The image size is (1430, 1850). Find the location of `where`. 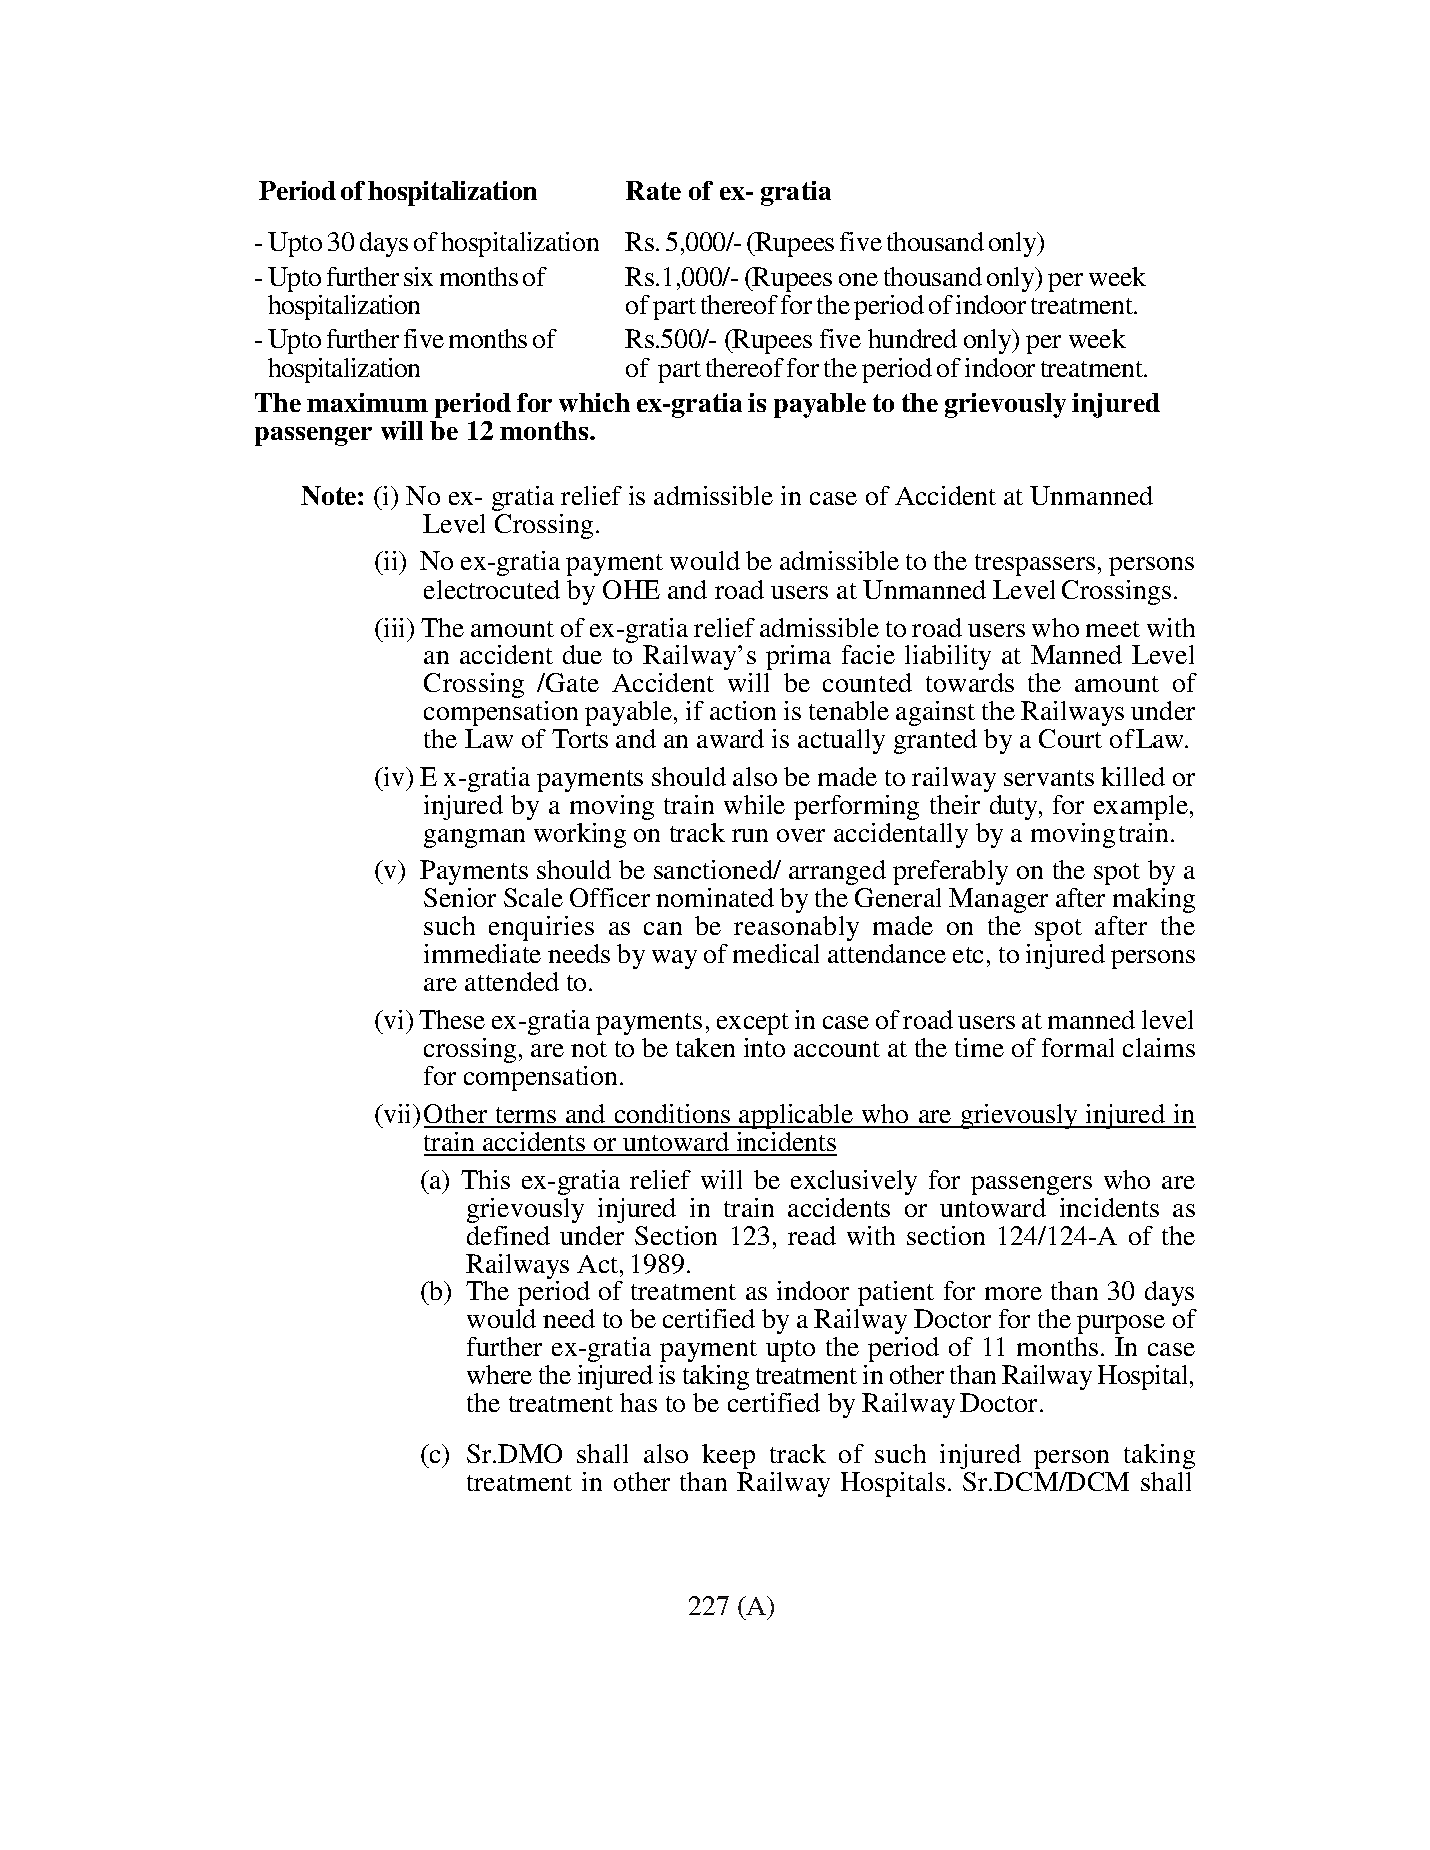

where is located at coordinates (499, 1374).
